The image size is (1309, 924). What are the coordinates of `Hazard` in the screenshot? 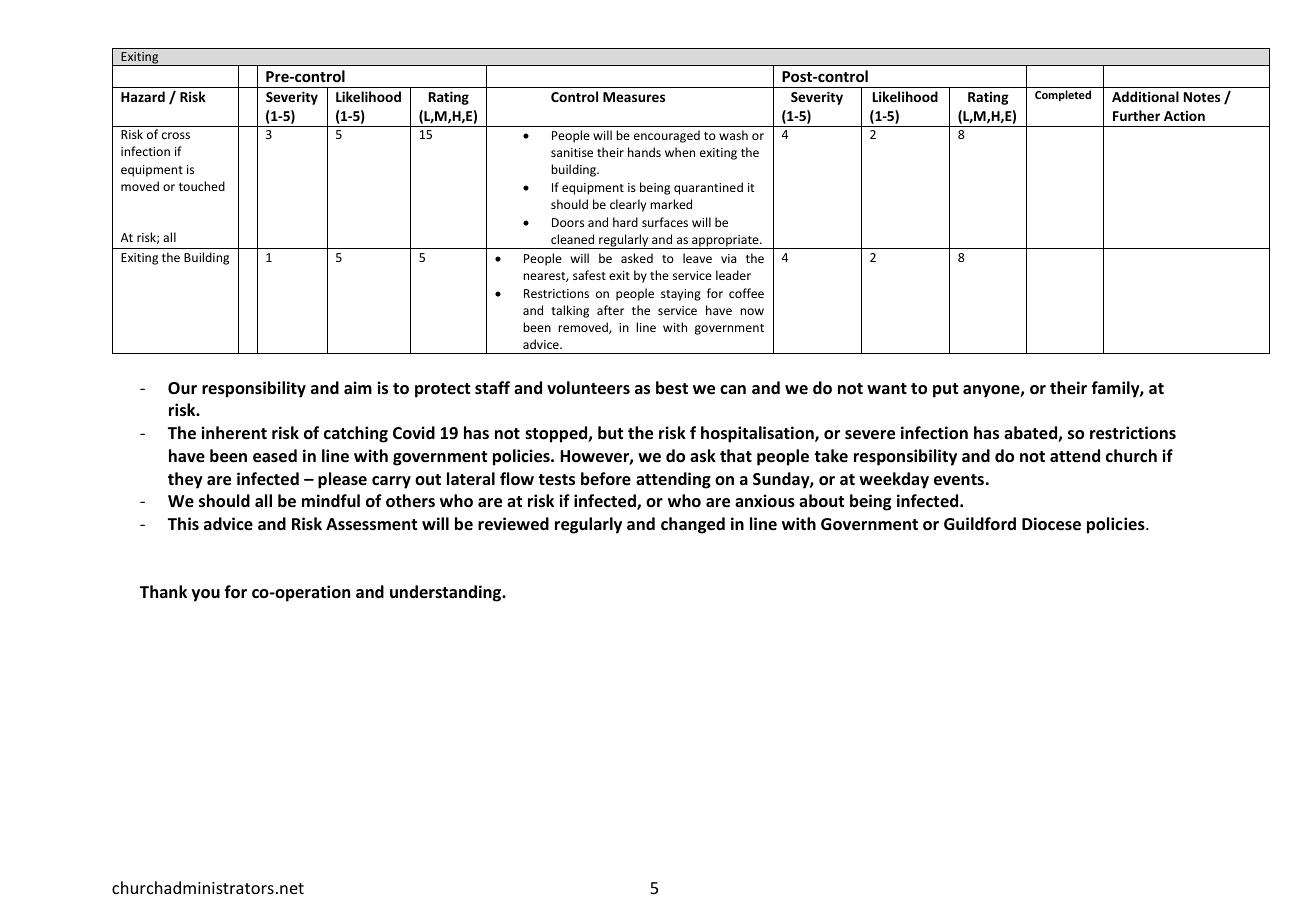 It's located at (143, 96).
